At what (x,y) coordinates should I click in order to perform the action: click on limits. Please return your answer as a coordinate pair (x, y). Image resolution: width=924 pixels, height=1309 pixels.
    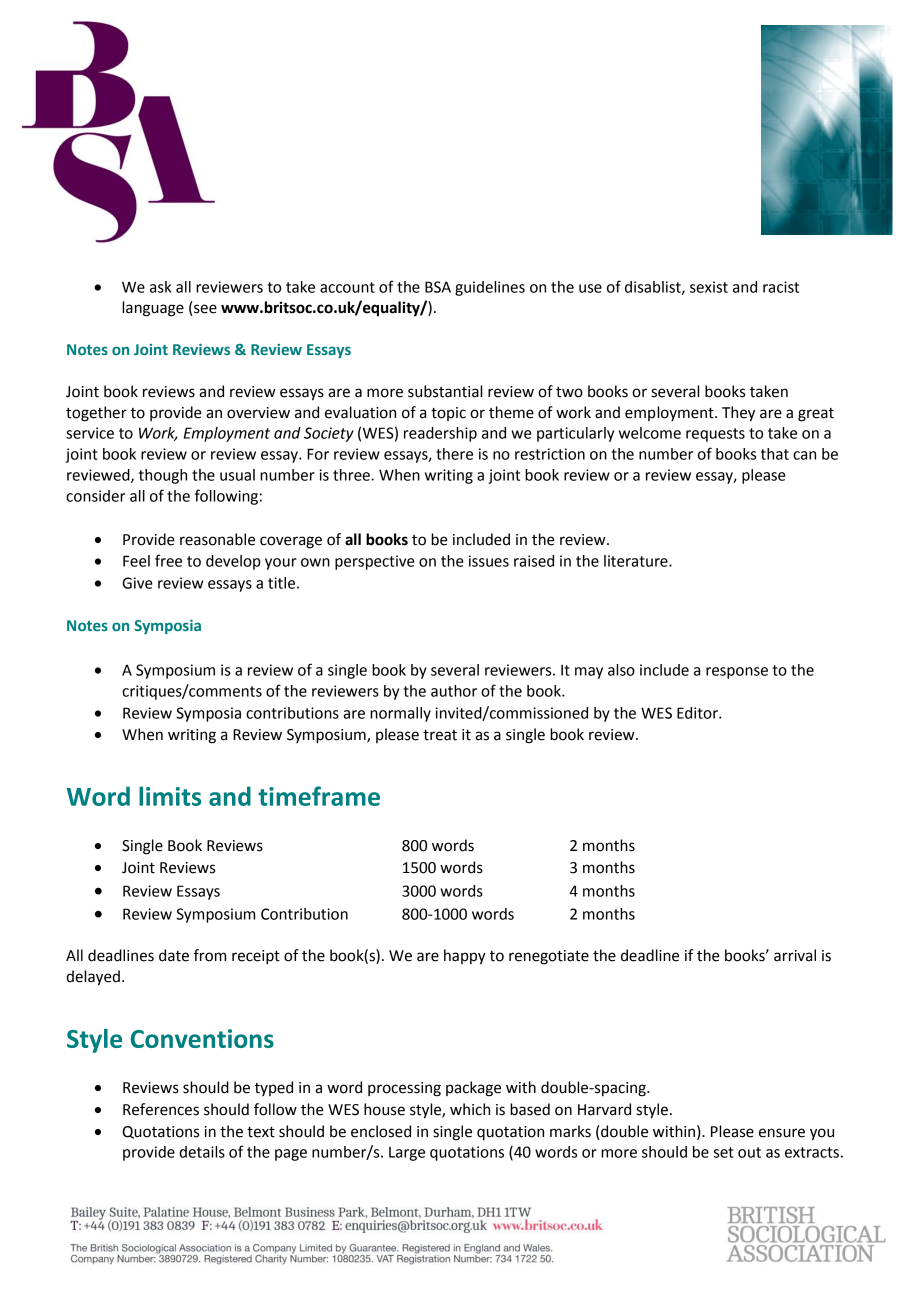
    Looking at the image, I should click on (170, 796).
